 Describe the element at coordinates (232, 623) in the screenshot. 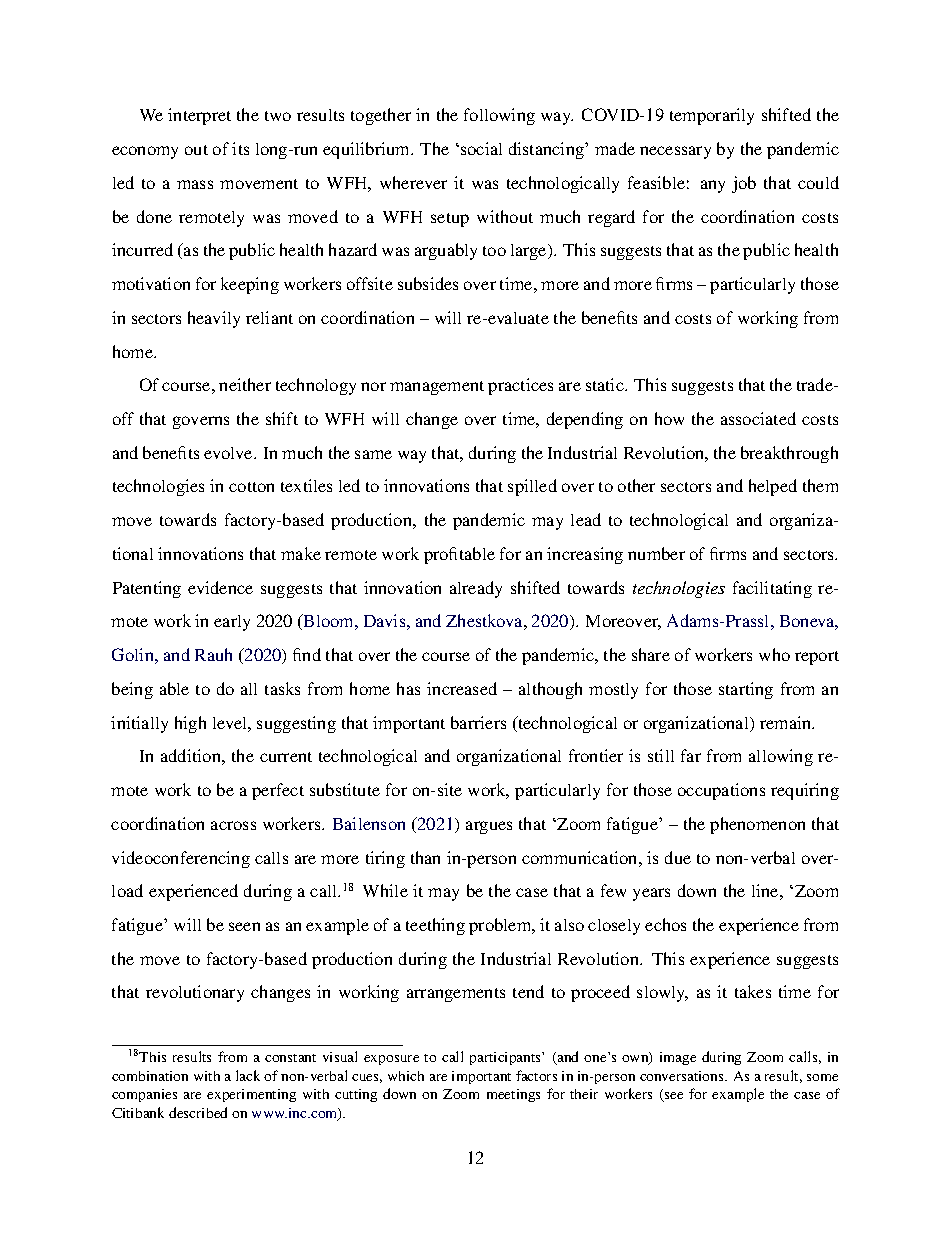

I see `early` at that location.
